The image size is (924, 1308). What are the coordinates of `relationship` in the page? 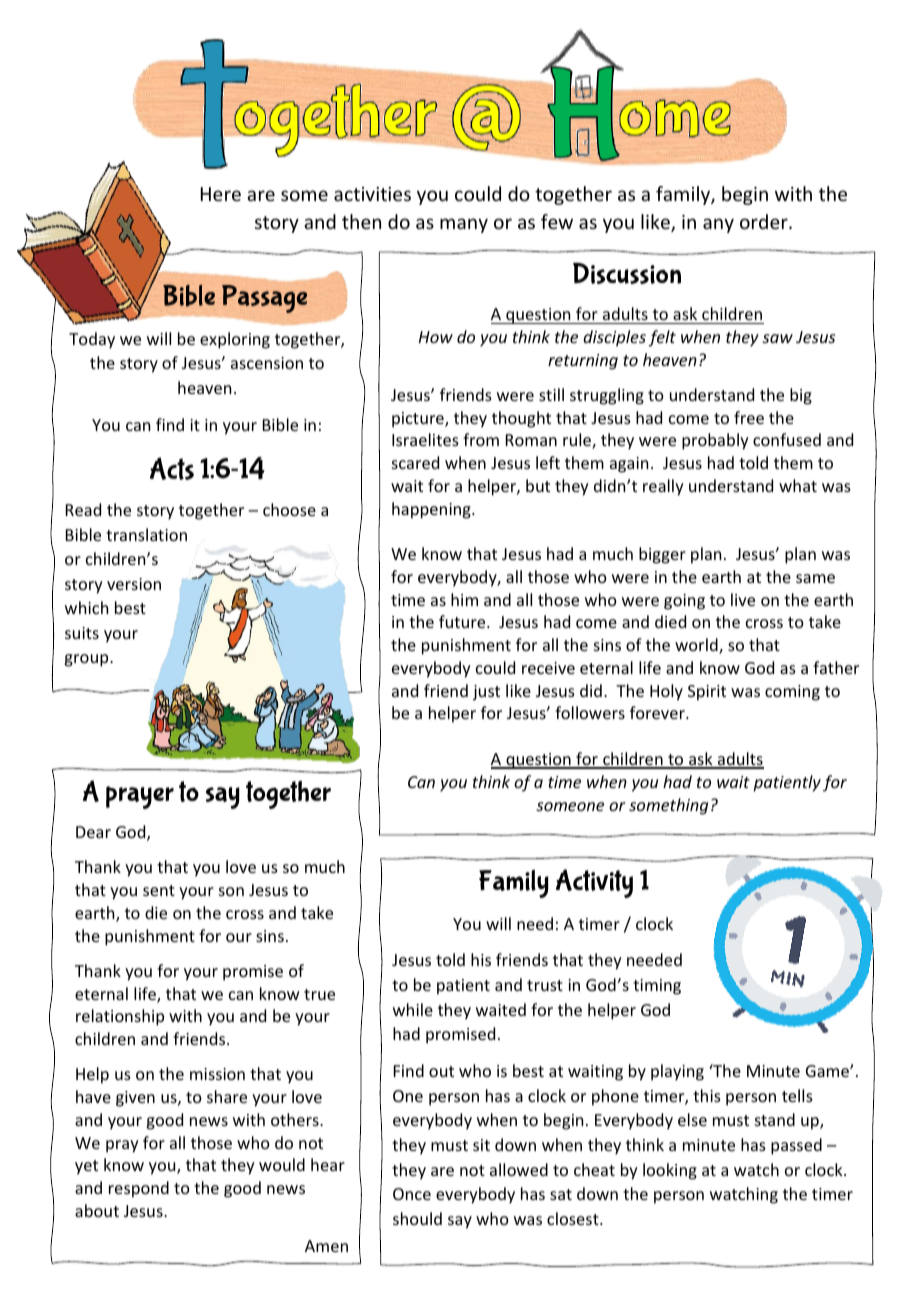 It's located at (120, 1017).
